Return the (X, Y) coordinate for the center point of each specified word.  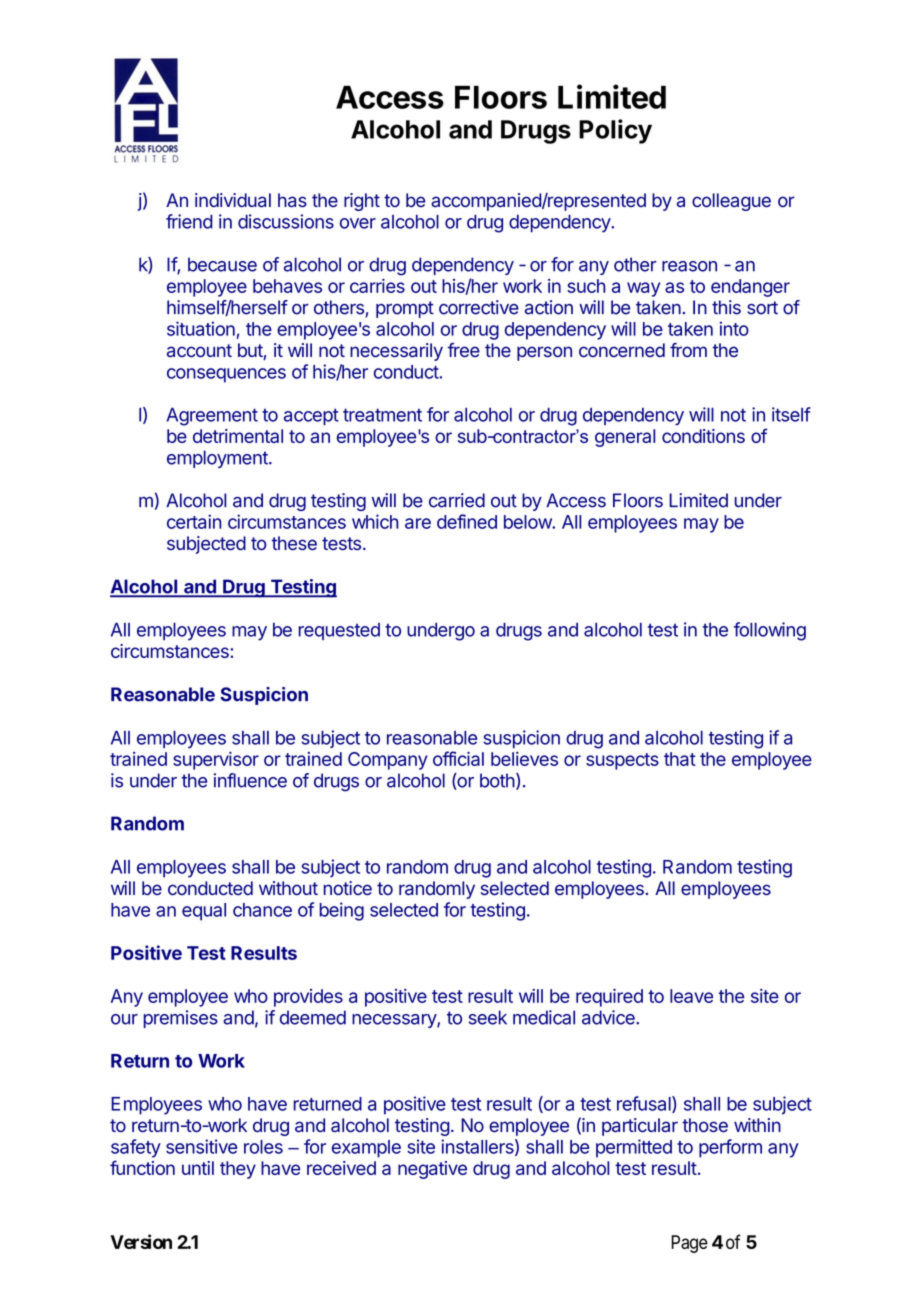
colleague (731, 202)
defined (467, 521)
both (497, 780)
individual (233, 200)
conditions (703, 436)
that (680, 759)
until (198, 1168)
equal (204, 912)
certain (194, 521)
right (362, 202)
